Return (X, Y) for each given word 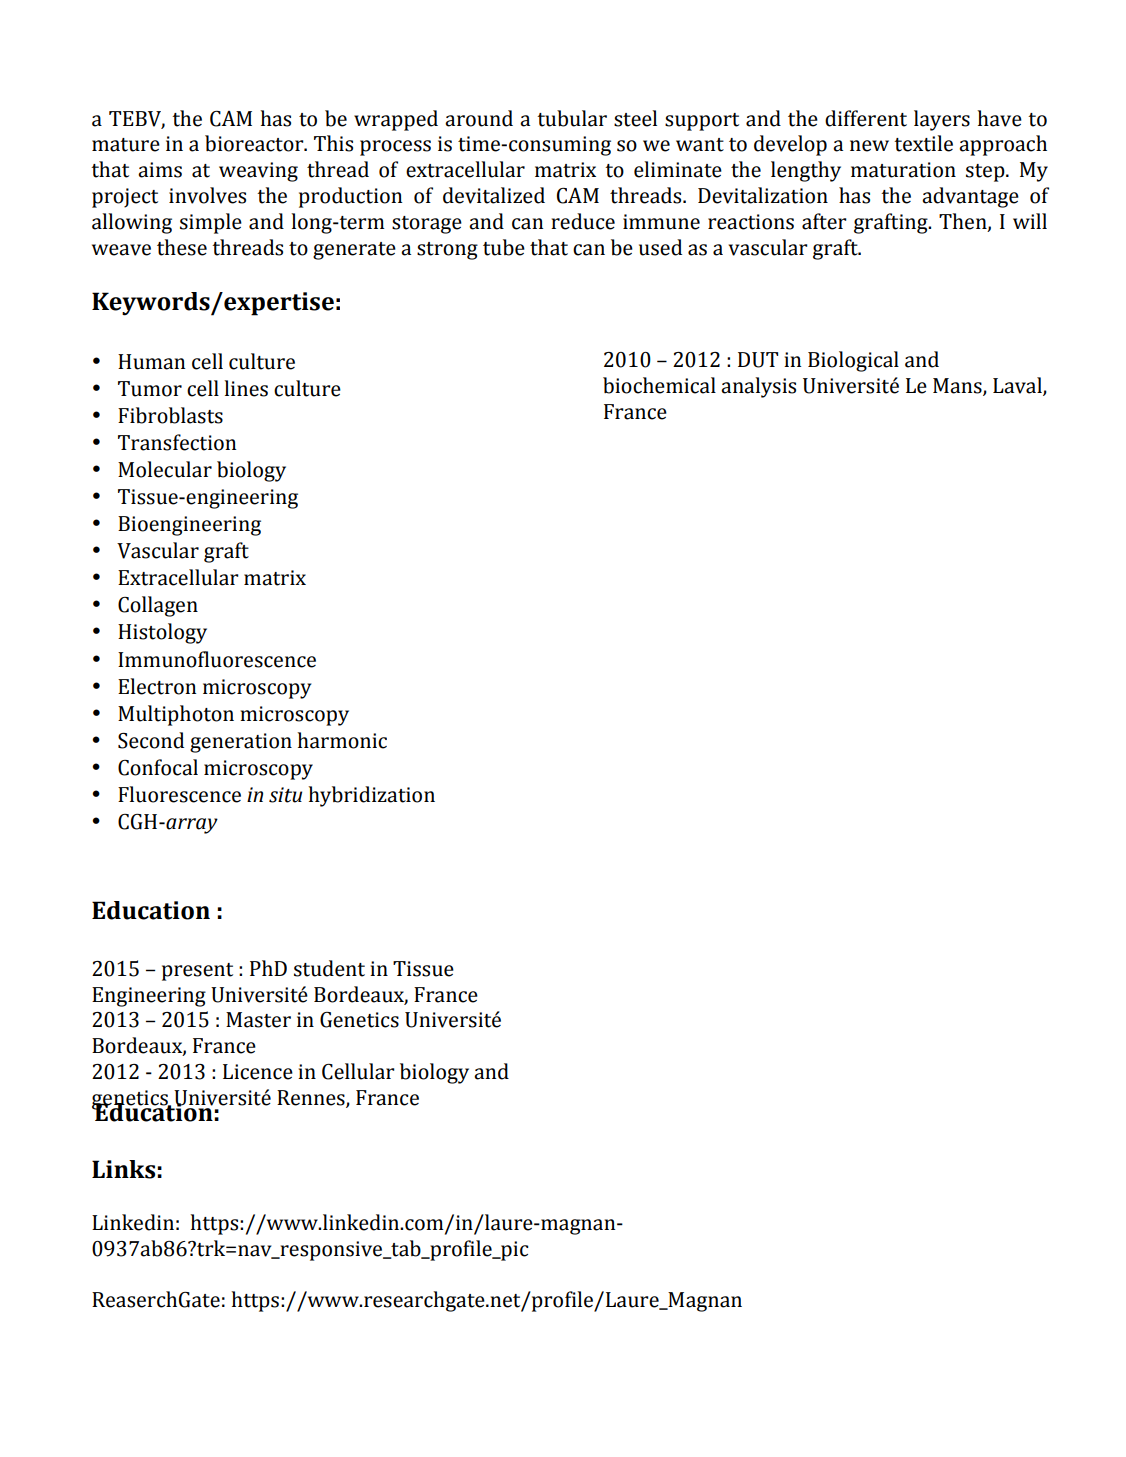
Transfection (177, 442)
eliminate (678, 169)
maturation (903, 170)
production (350, 197)
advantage (970, 197)
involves (207, 195)
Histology (162, 633)
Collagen (158, 606)
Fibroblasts (170, 415)
